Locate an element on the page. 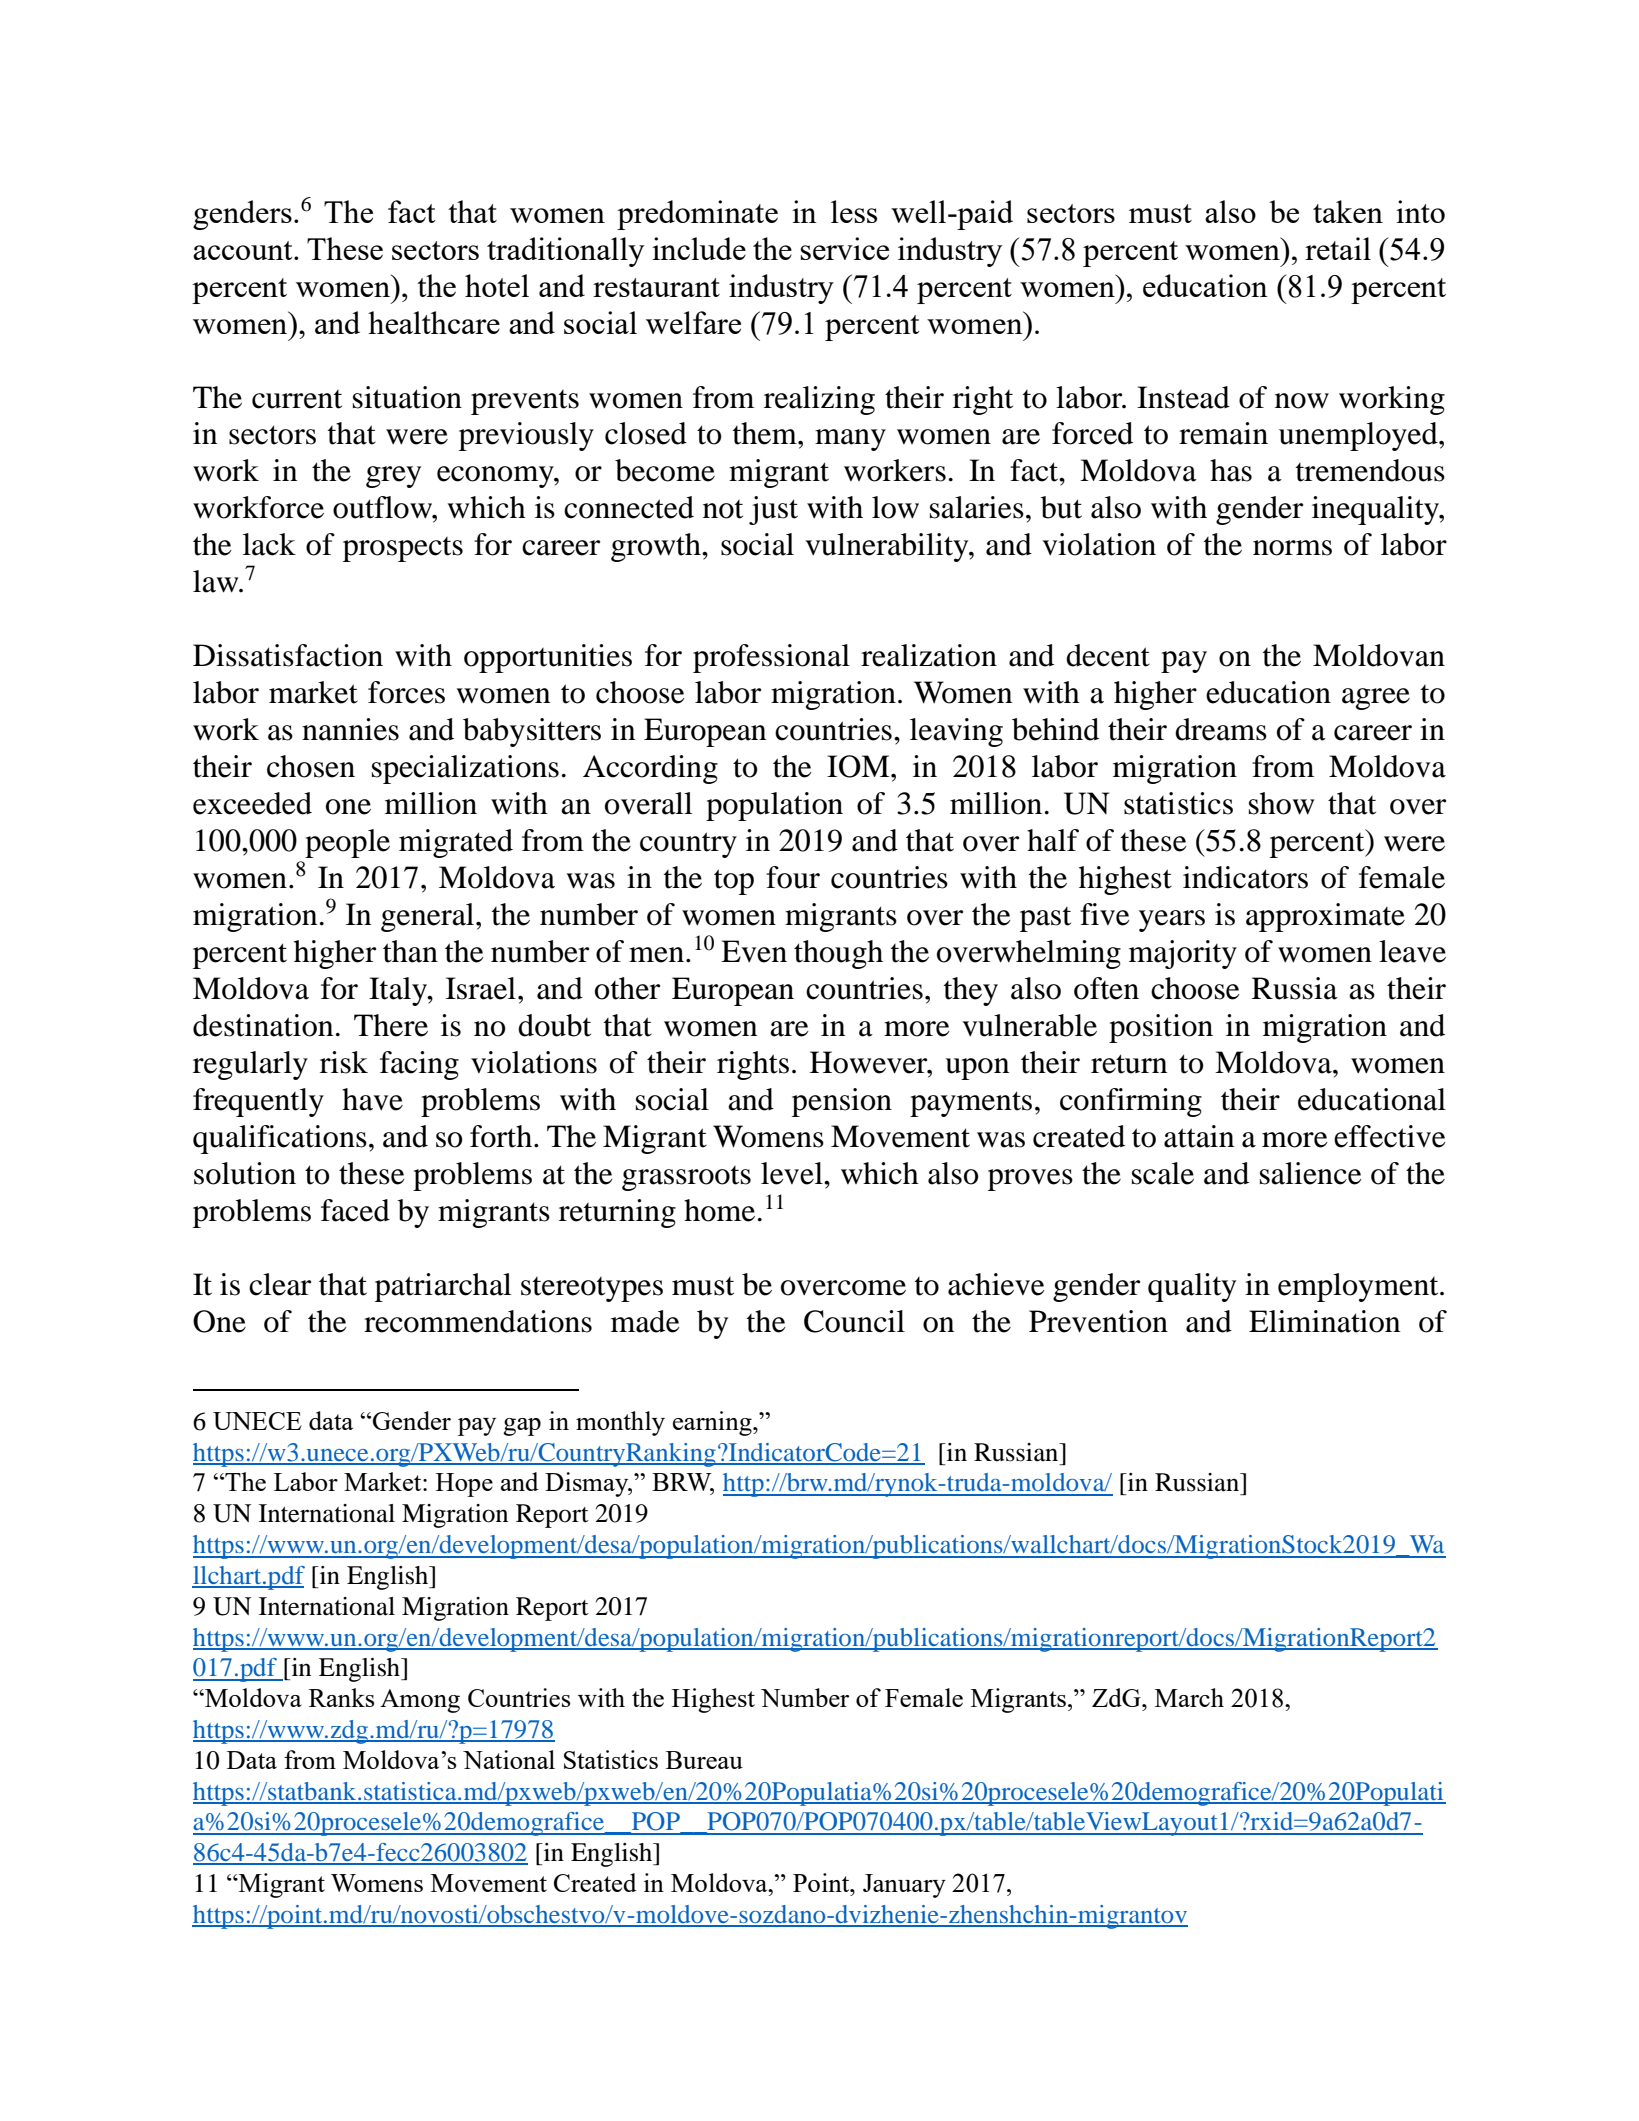 The height and width of the page is (2121, 1639). Among is located at coordinates (420, 1701).
